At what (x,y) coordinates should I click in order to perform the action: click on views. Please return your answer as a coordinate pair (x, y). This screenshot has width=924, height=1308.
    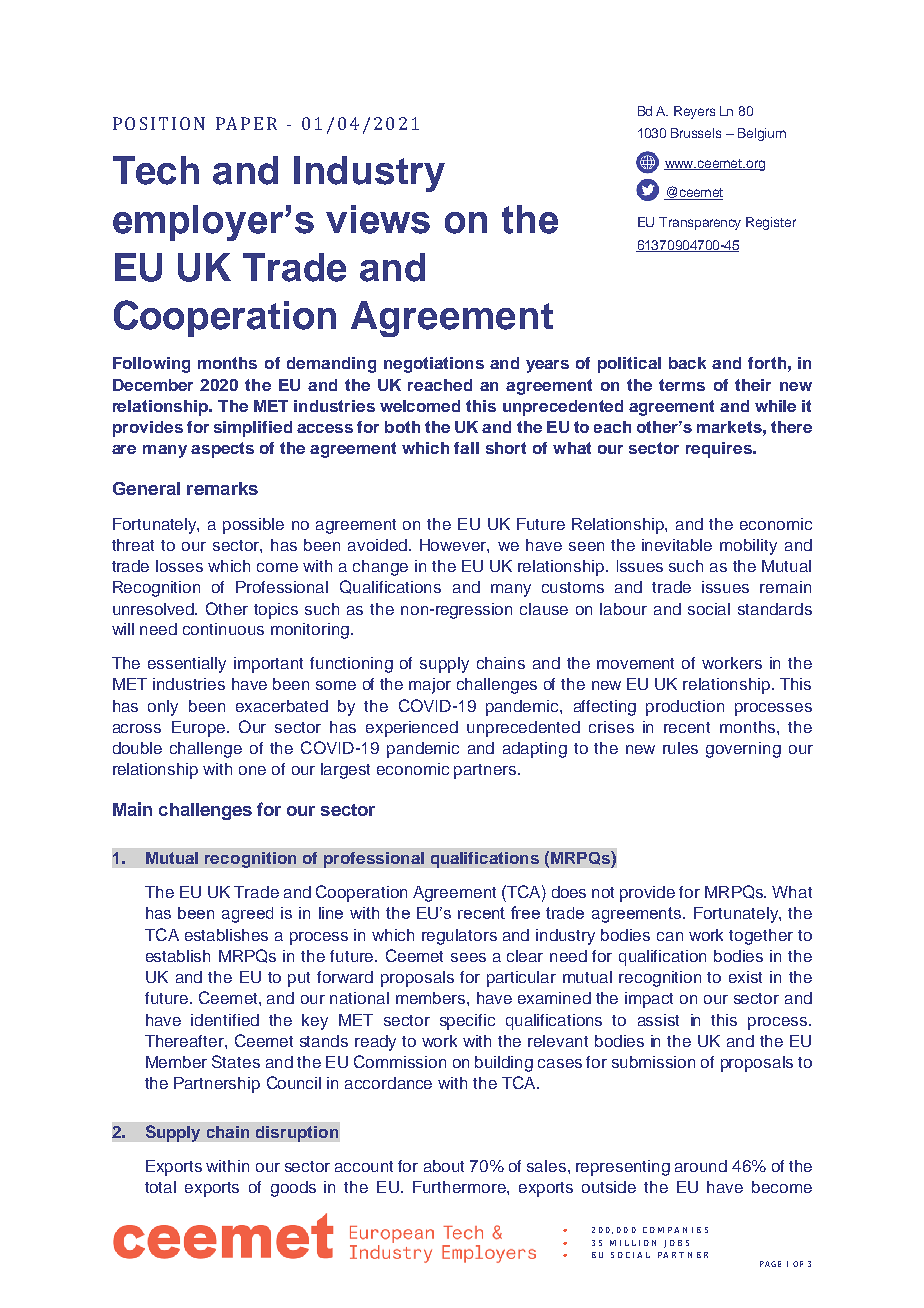
    Looking at the image, I should click on (378, 219).
